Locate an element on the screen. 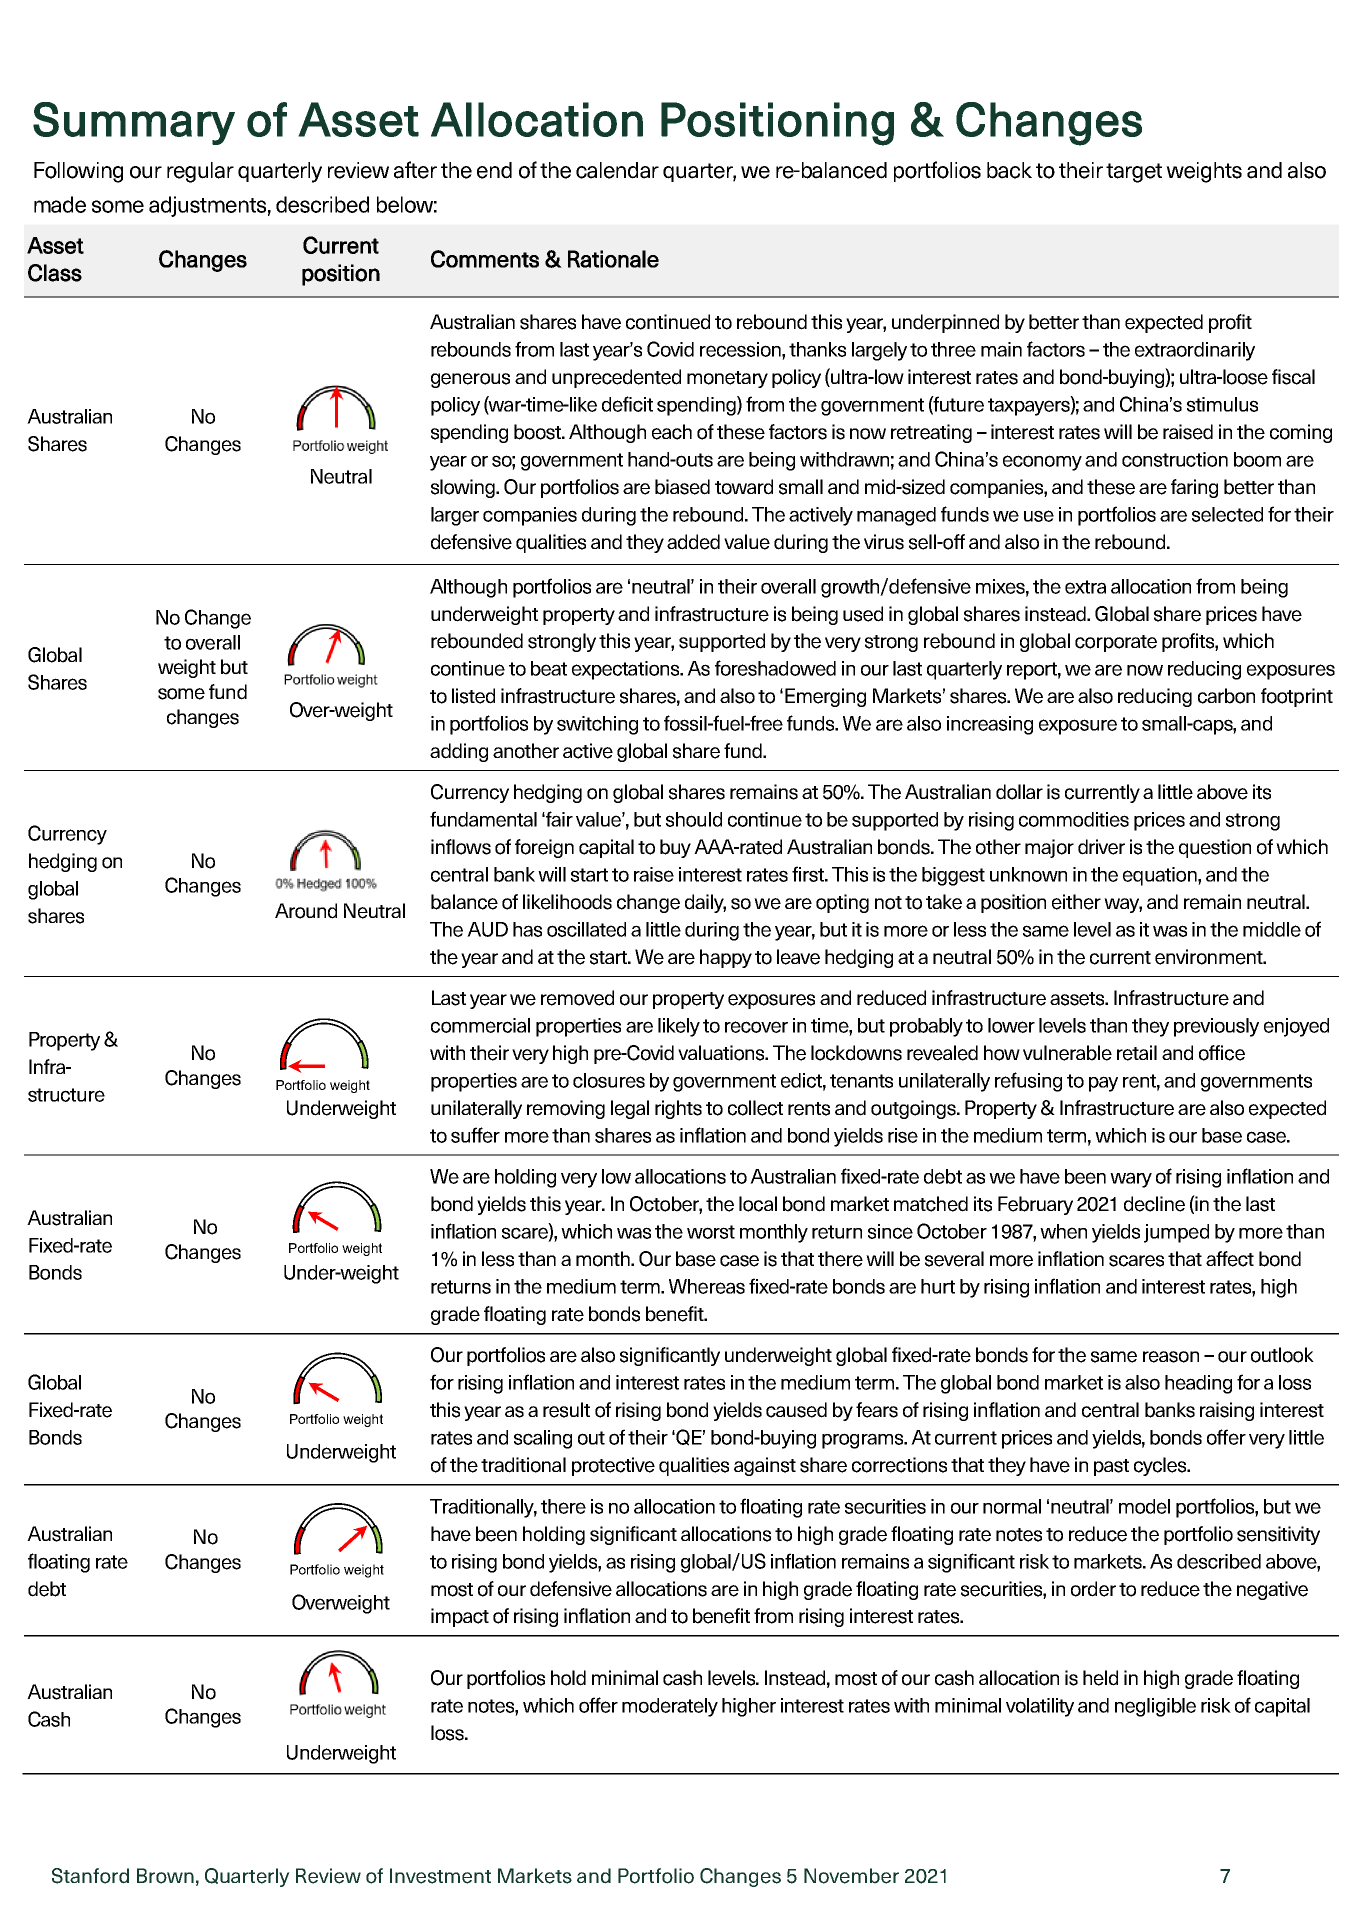 Image resolution: width=1363 pixels, height=1928 pixels. driver is located at coordinates (1101, 847).
